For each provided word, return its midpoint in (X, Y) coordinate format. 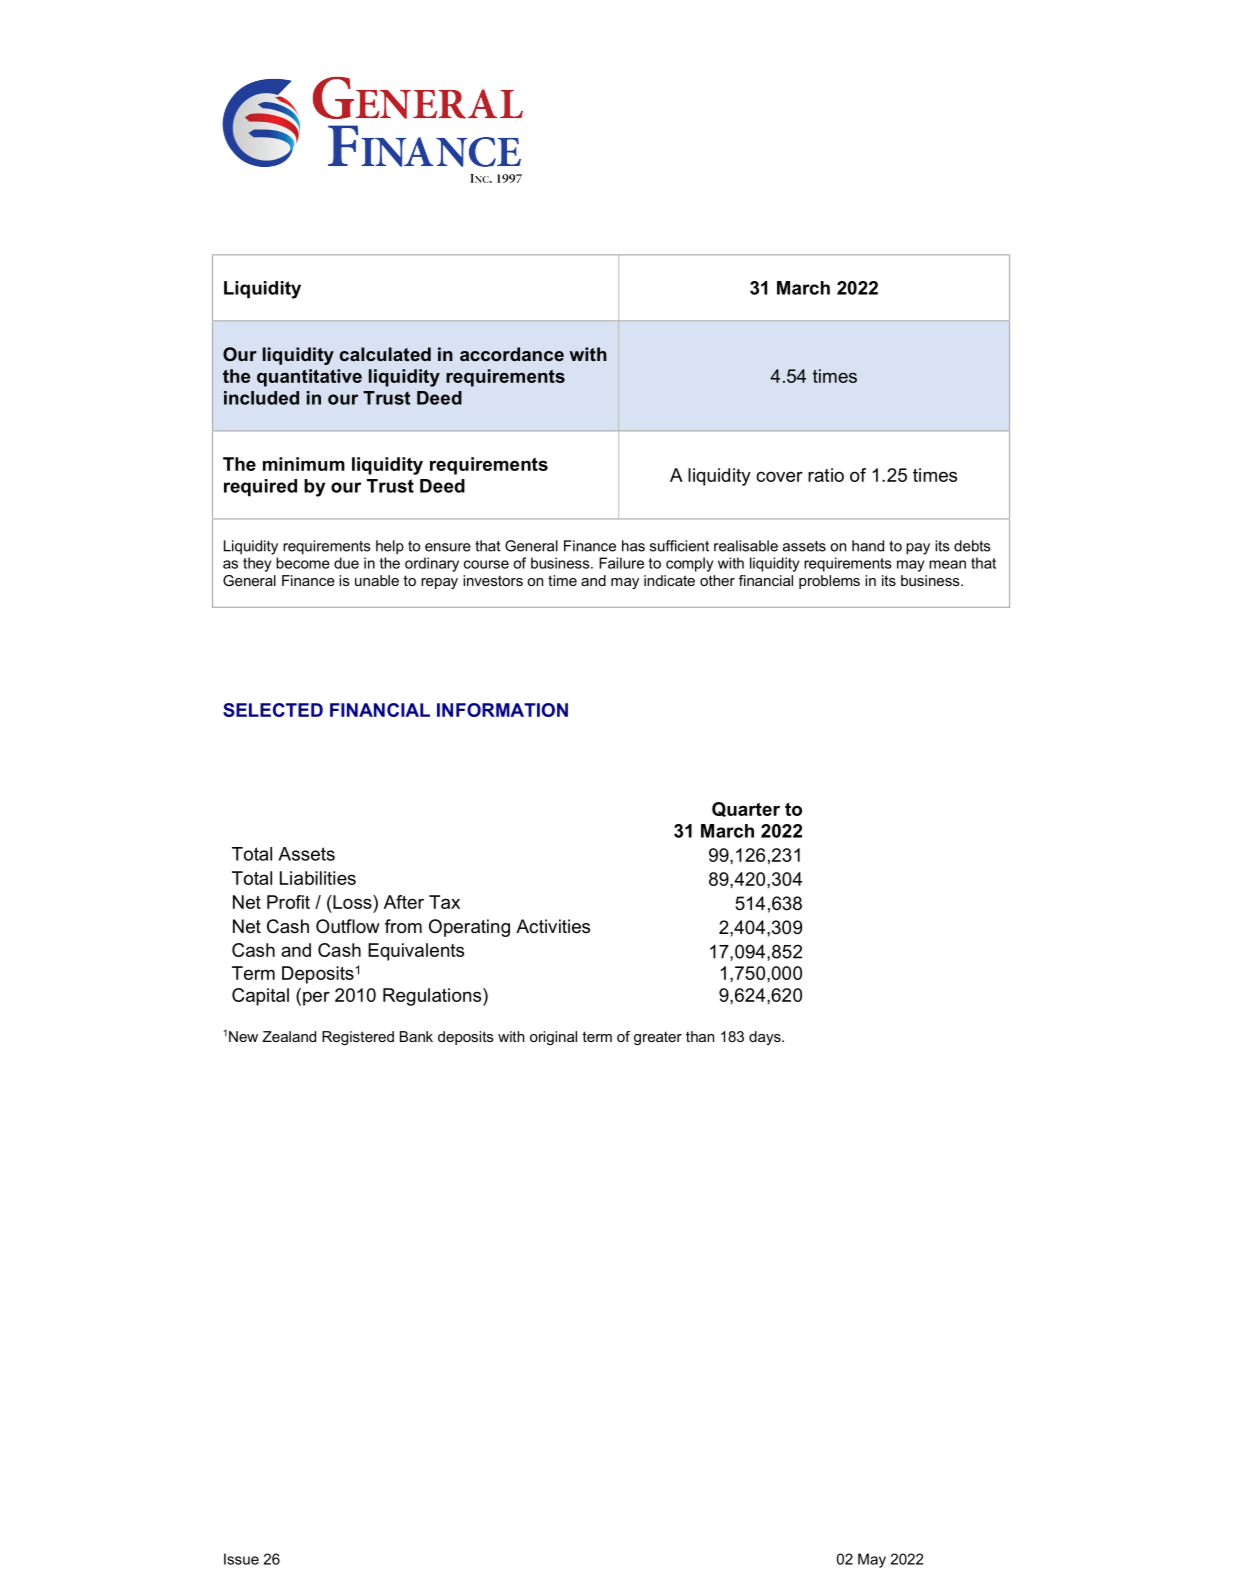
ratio (826, 475)
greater (658, 1038)
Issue (241, 1559)
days (766, 1038)
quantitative (309, 378)
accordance (512, 354)
